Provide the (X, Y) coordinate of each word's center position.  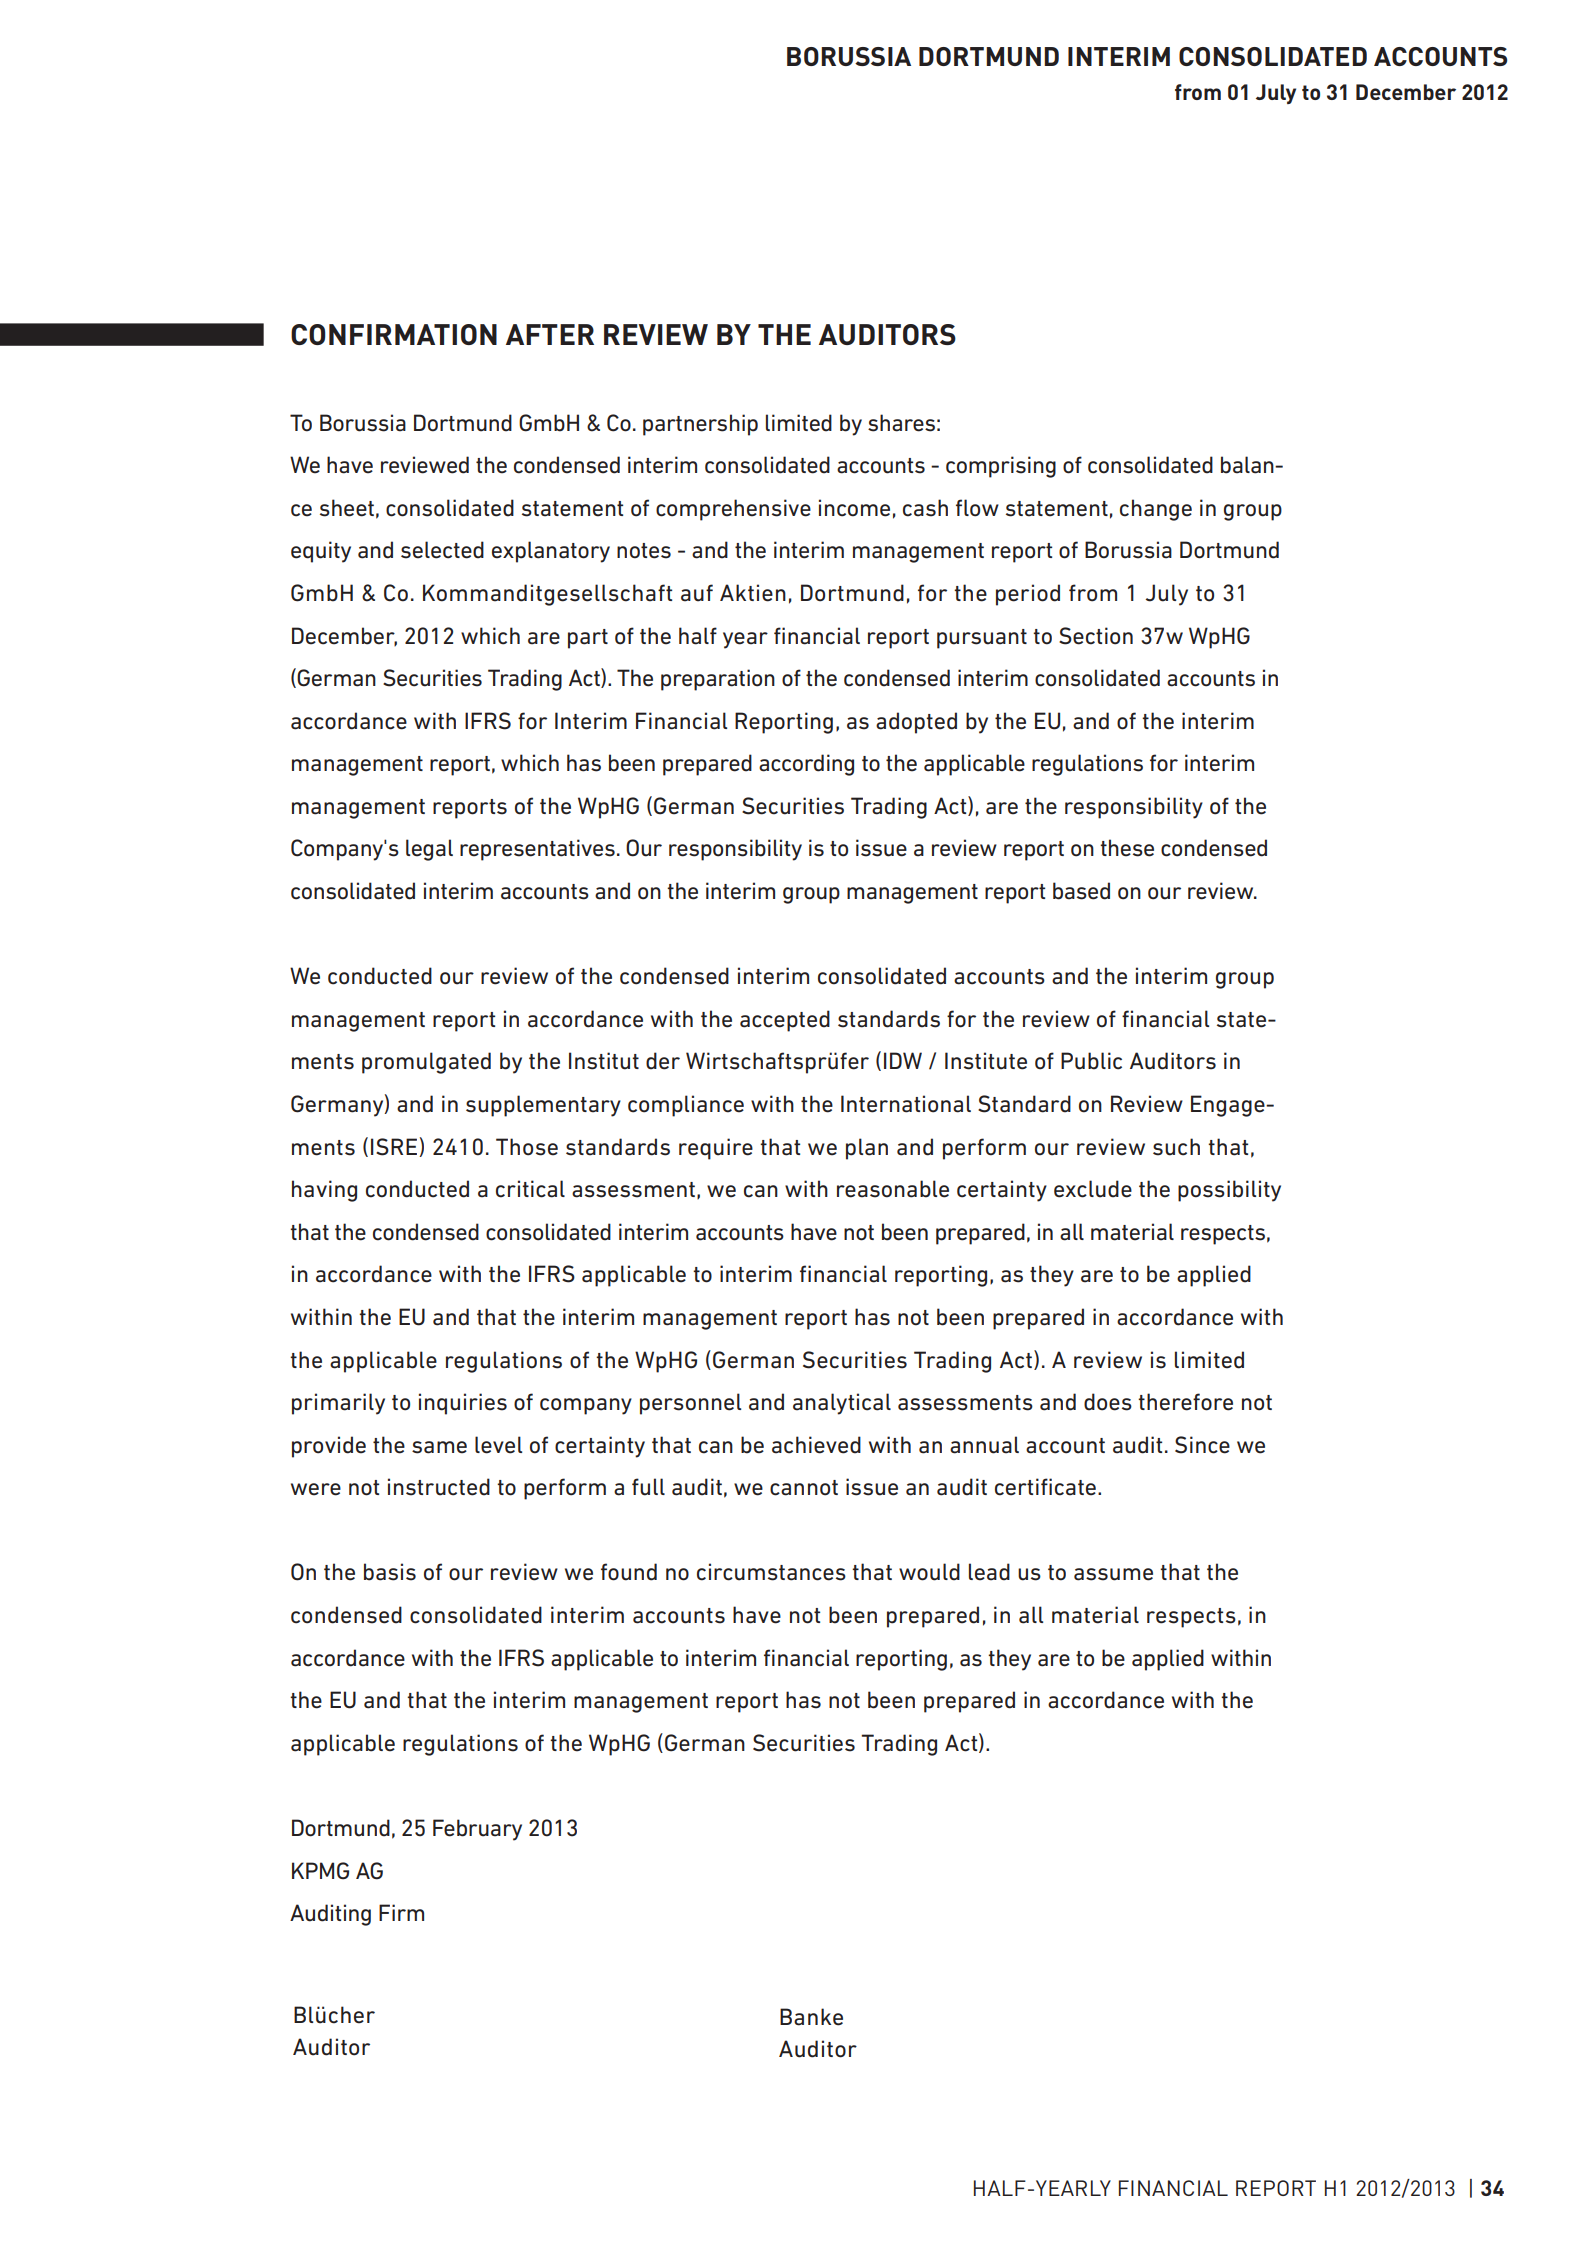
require (716, 1149)
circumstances (771, 1572)
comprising (1001, 467)
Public (1091, 1061)
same (439, 1447)
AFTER (550, 334)
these (1127, 848)
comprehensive (733, 510)
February (477, 1830)
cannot (804, 1488)
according (806, 765)
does (1108, 1402)
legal (429, 850)
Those (527, 1147)
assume (1113, 1574)
